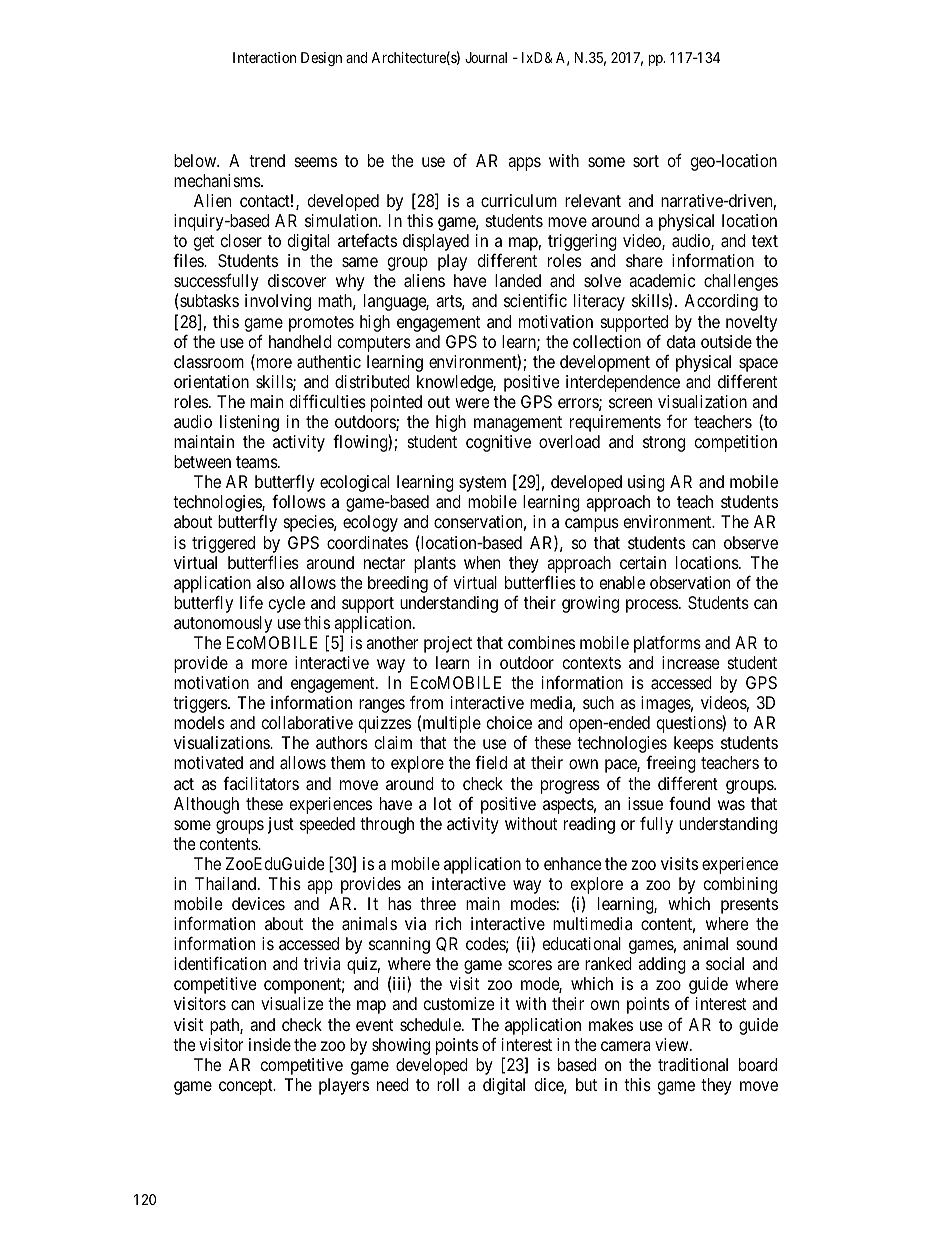  What do you see at coordinates (448, 1084) in the document?
I see `roll` at bounding box center [448, 1084].
